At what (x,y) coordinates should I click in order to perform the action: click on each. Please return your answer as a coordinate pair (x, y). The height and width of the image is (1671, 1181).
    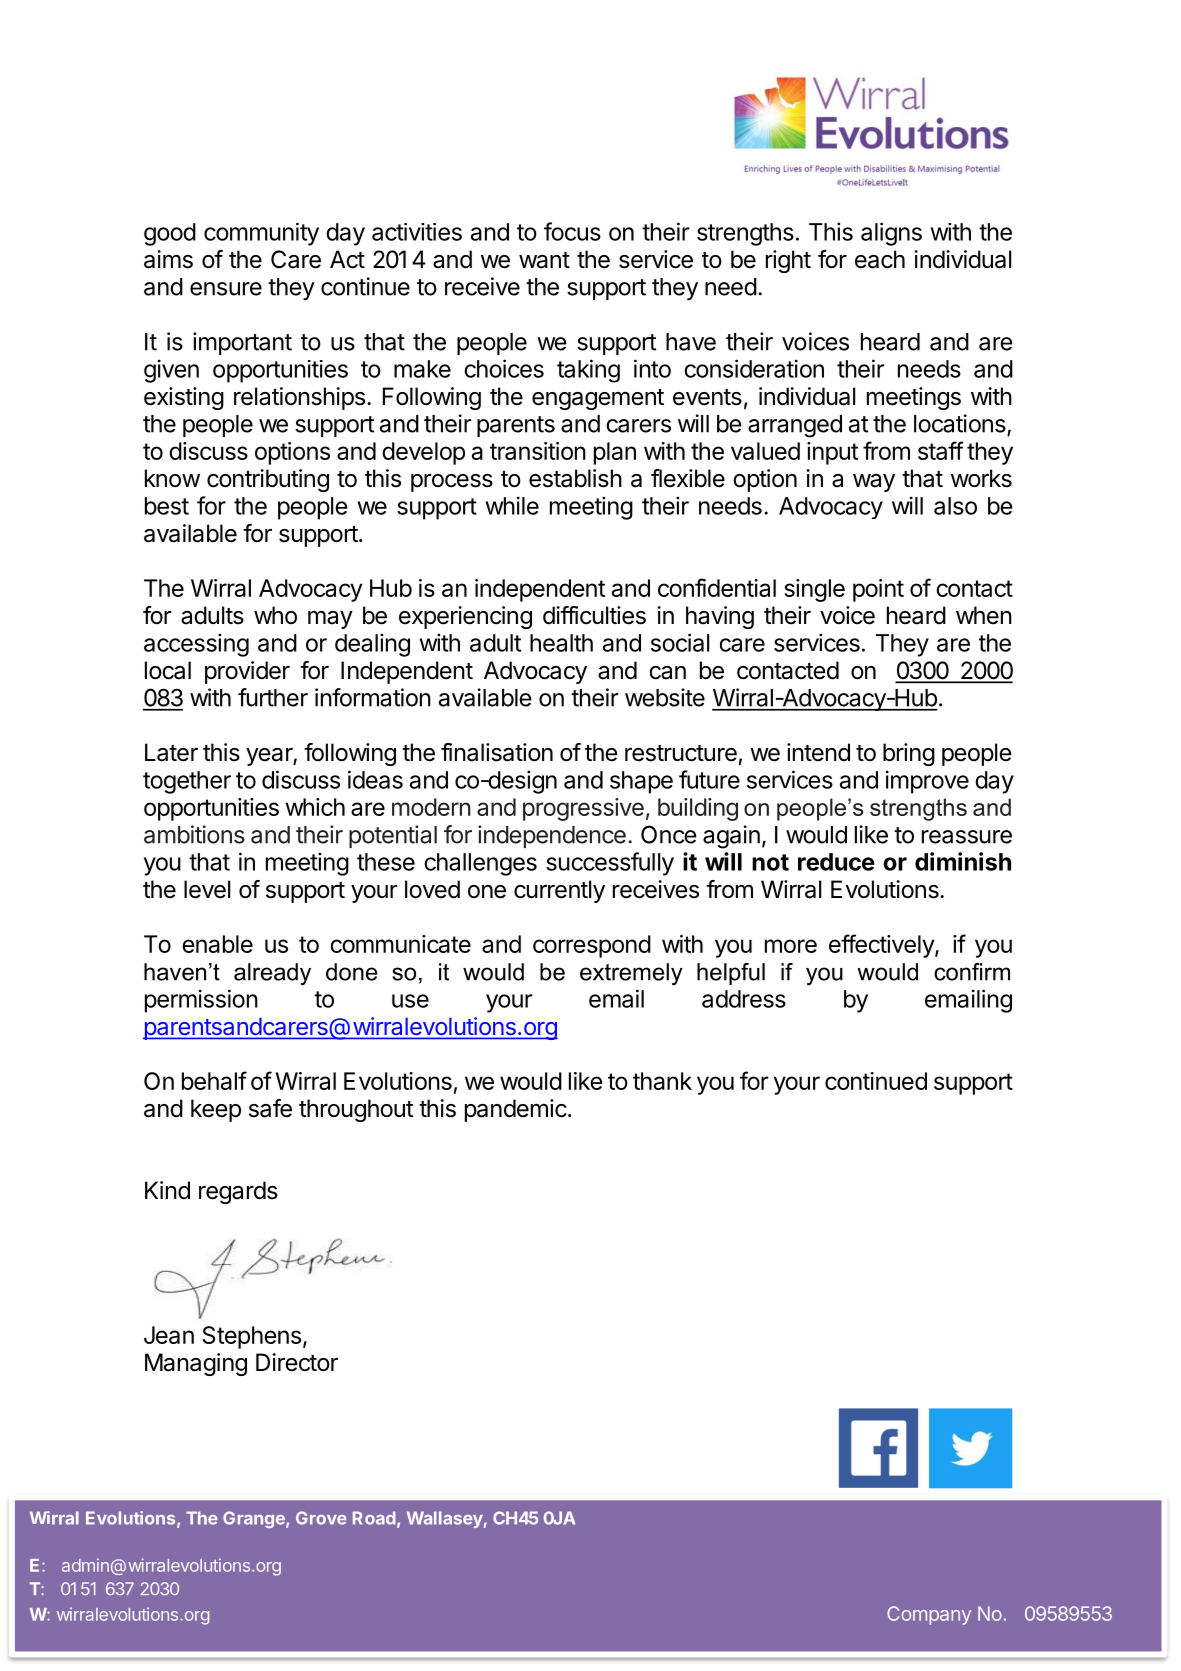
    Looking at the image, I should click on (880, 259).
